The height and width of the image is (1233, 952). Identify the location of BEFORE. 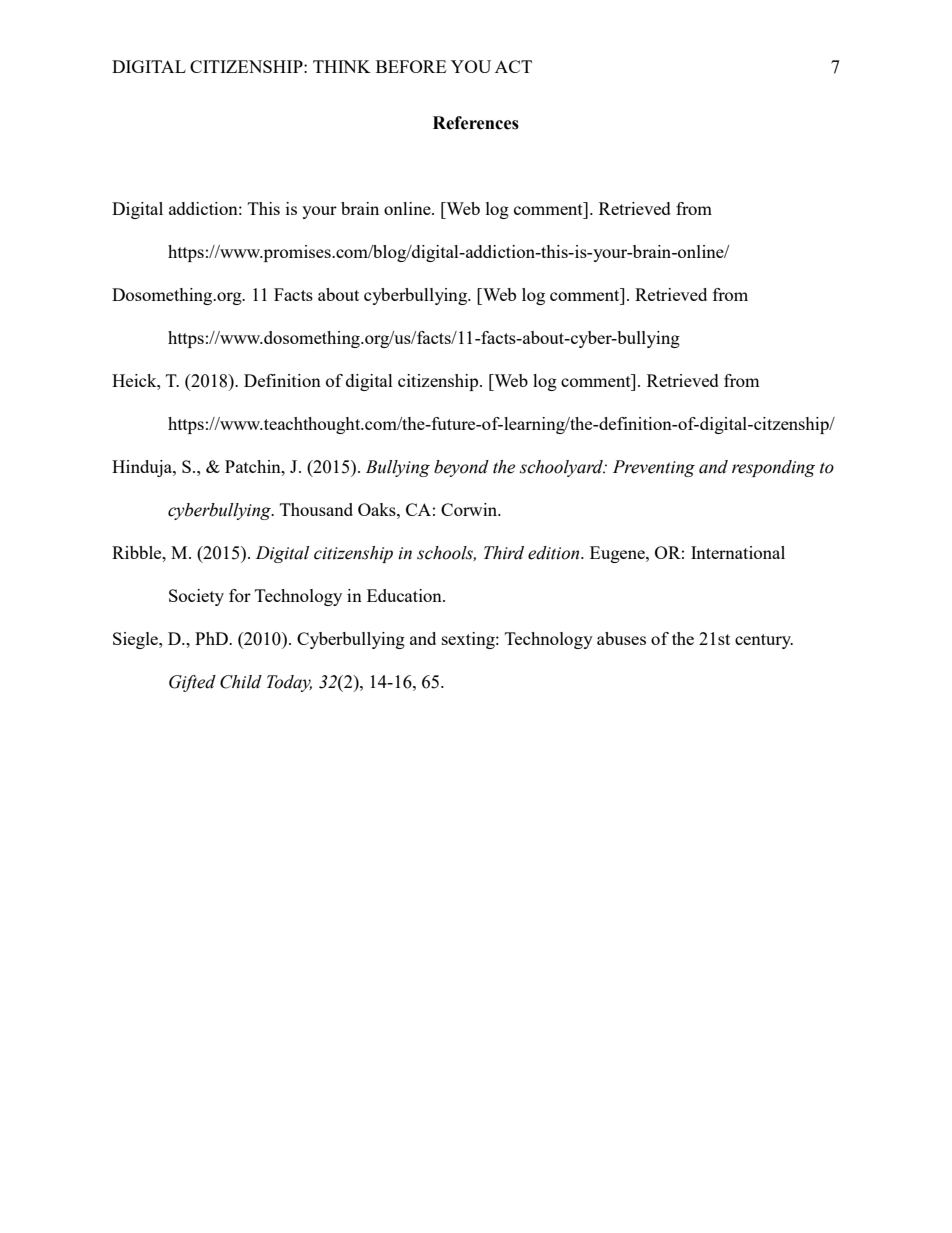
(411, 66).
